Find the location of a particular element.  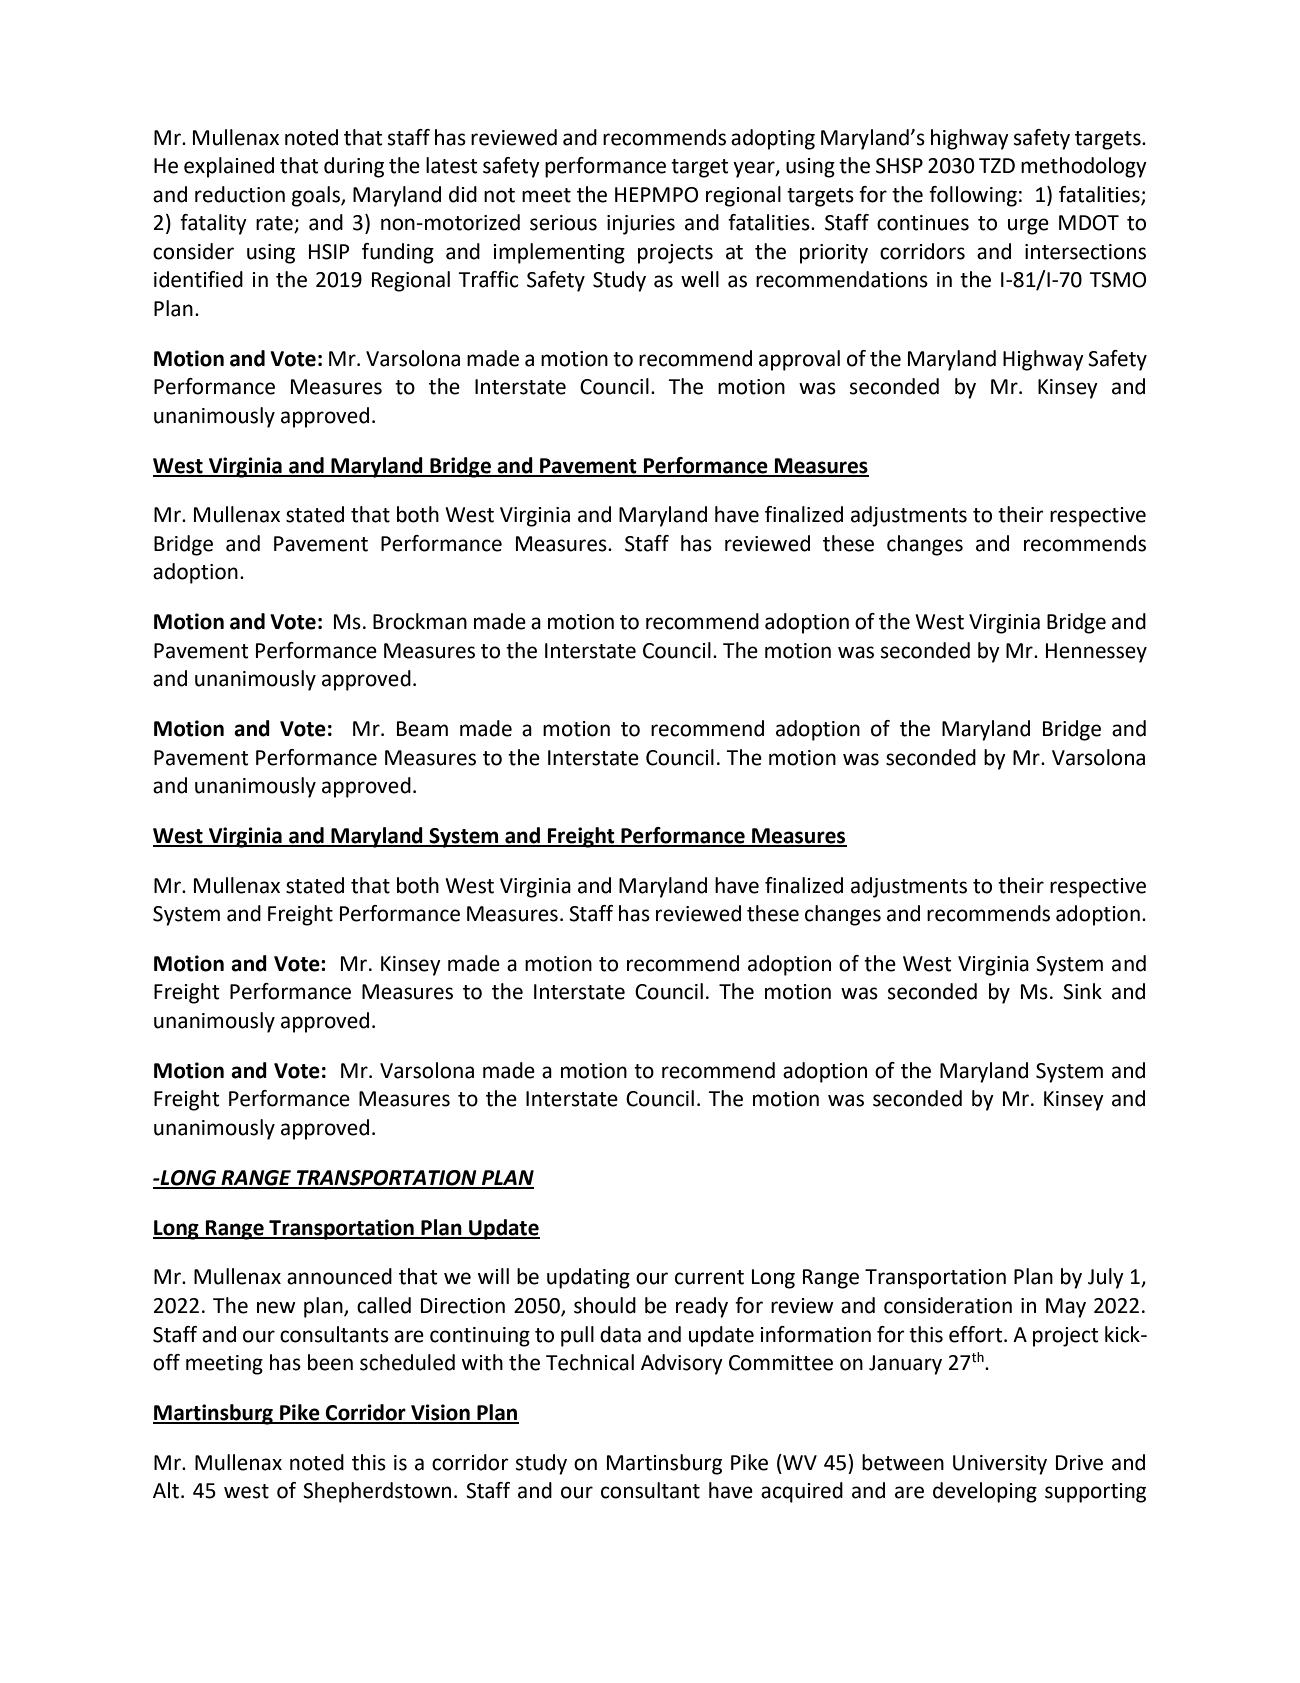

Hennessey is located at coordinates (1096, 653).
